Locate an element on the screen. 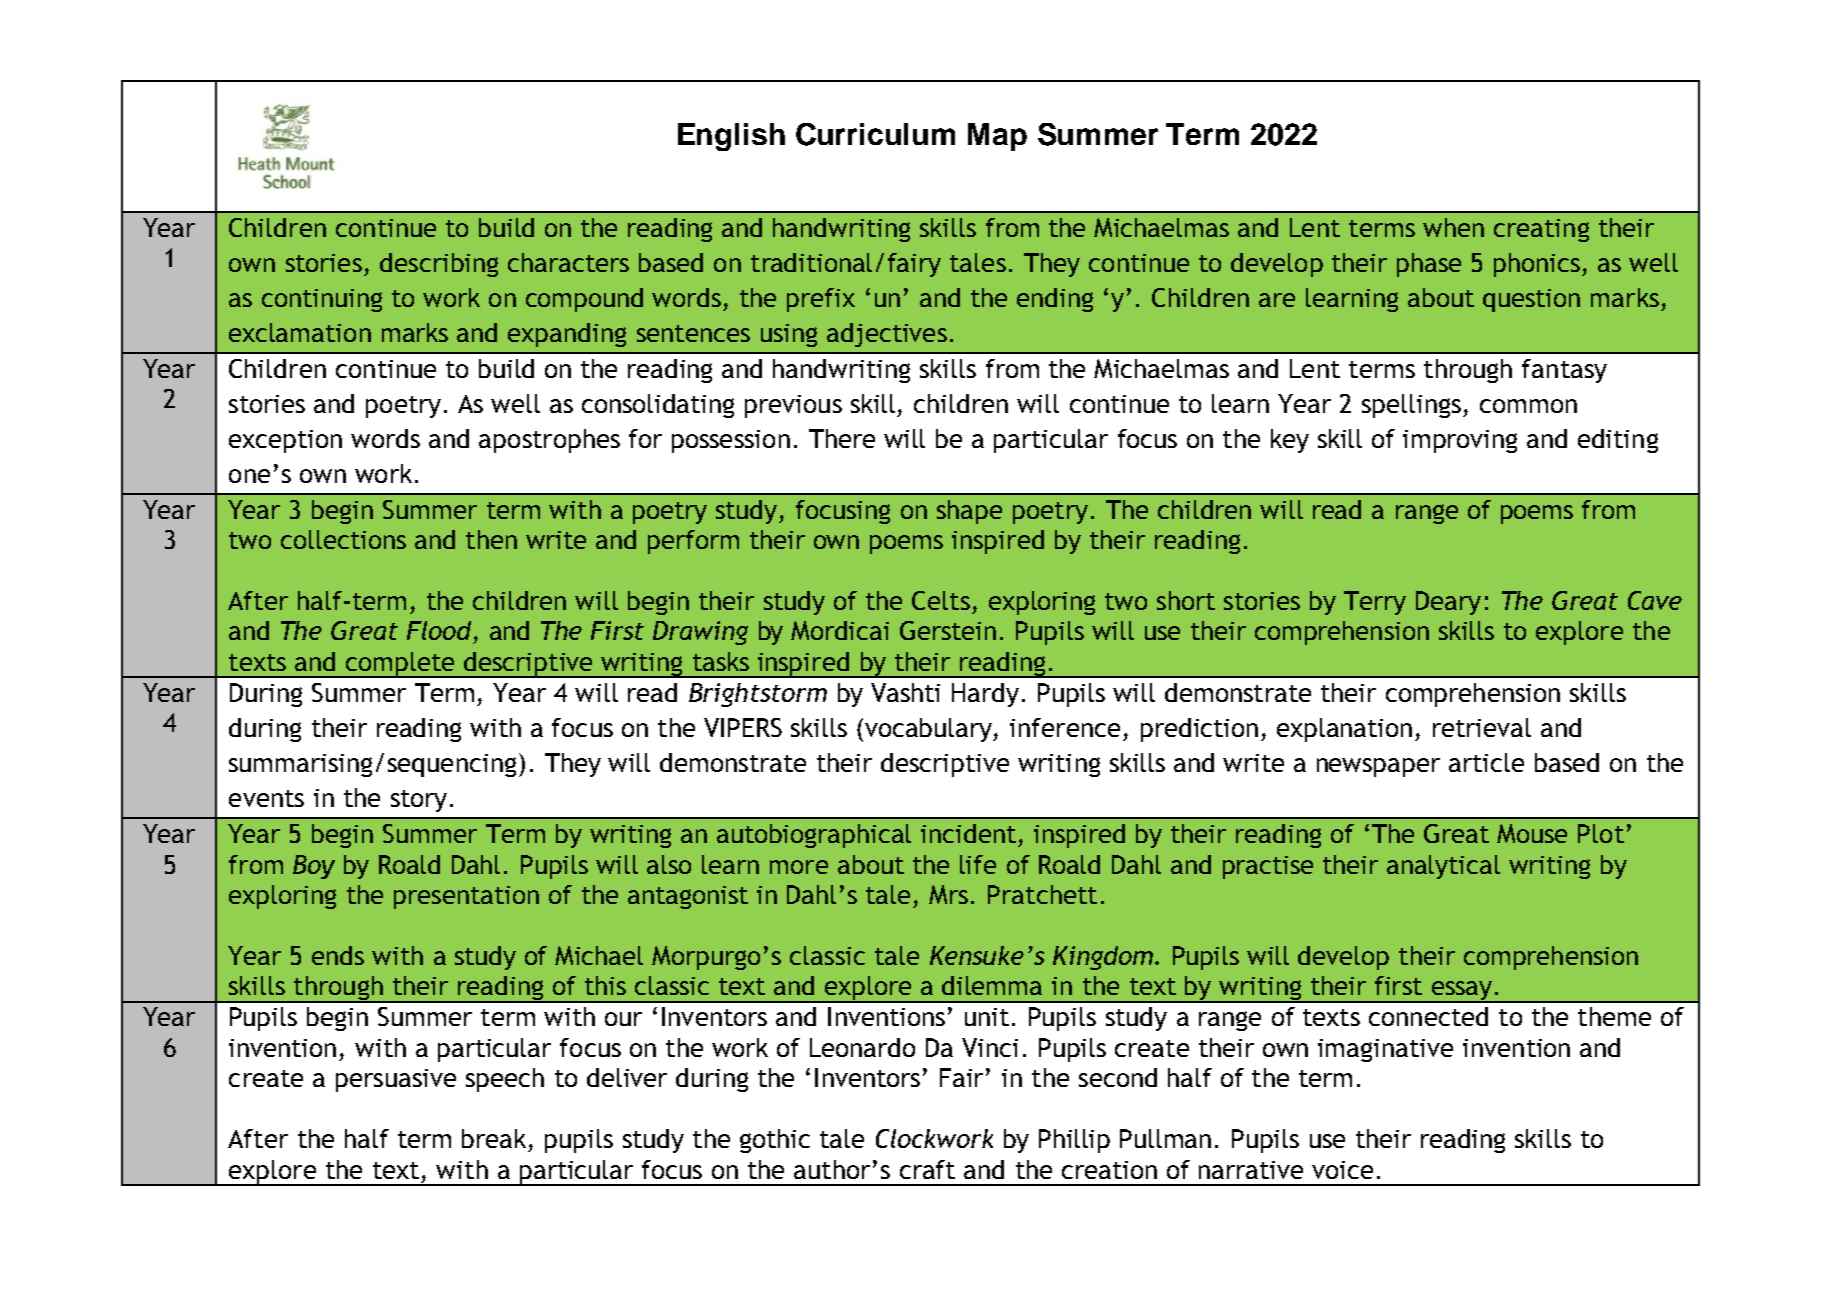  voice is located at coordinates (1342, 1170).
